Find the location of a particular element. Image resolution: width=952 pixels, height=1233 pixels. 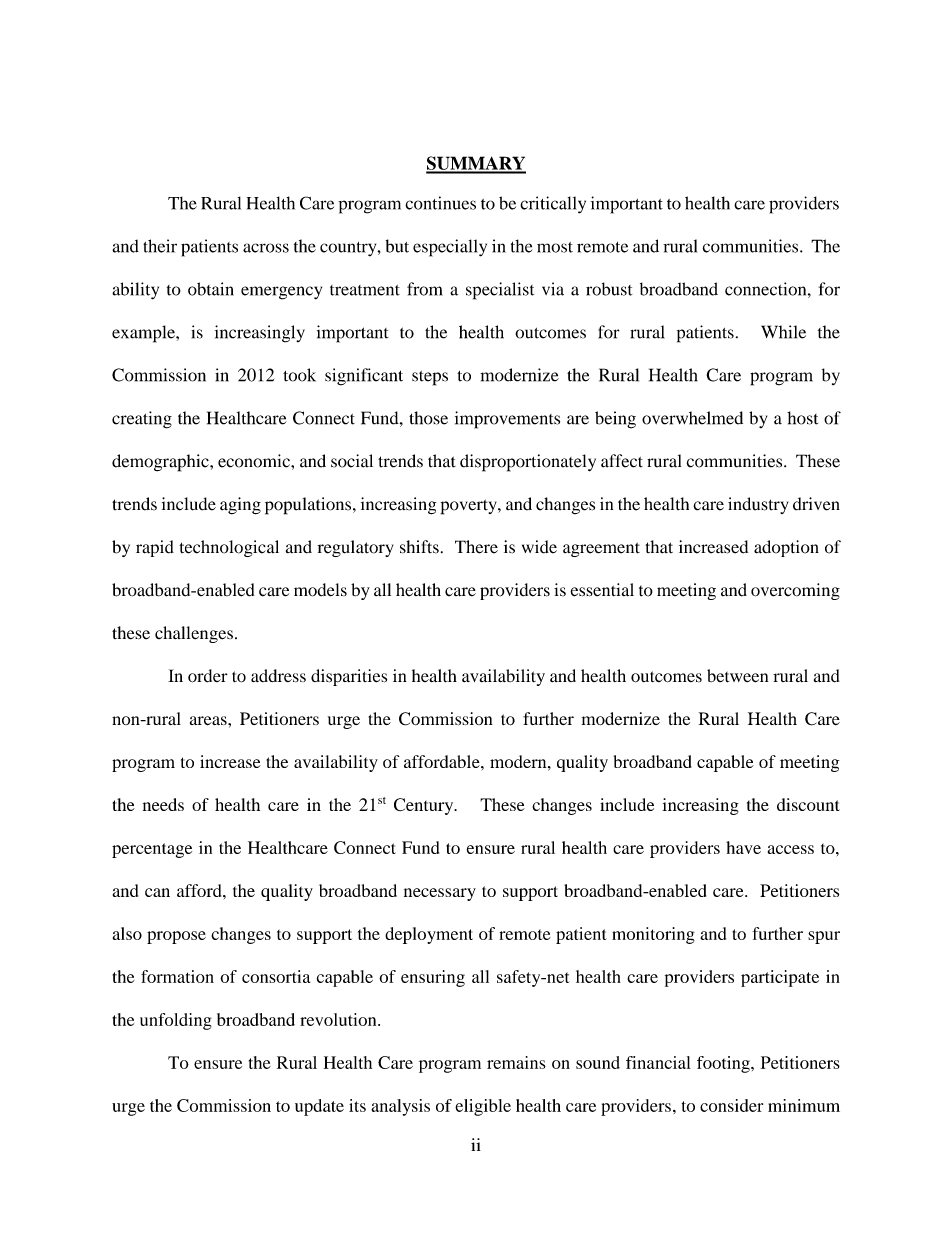

robust is located at coordinates (609, 289).
